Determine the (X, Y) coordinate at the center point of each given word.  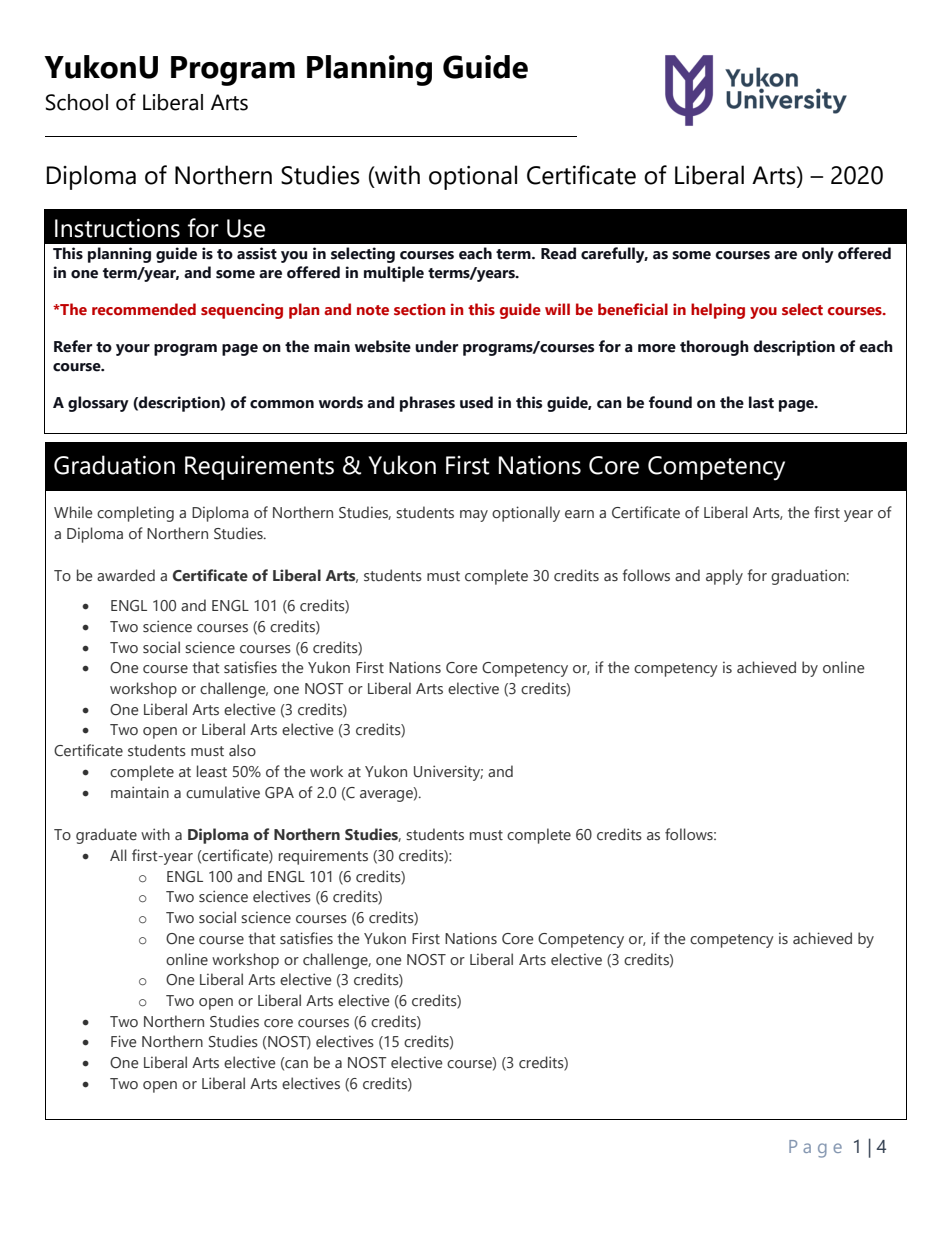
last (761, 402)
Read (558, 253)
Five (124, 1041)
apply (724, 577)
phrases (427, 404)
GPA (279, 793)
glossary (98, 404)
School (77, 102)
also (242, 750)
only (818, 255)
